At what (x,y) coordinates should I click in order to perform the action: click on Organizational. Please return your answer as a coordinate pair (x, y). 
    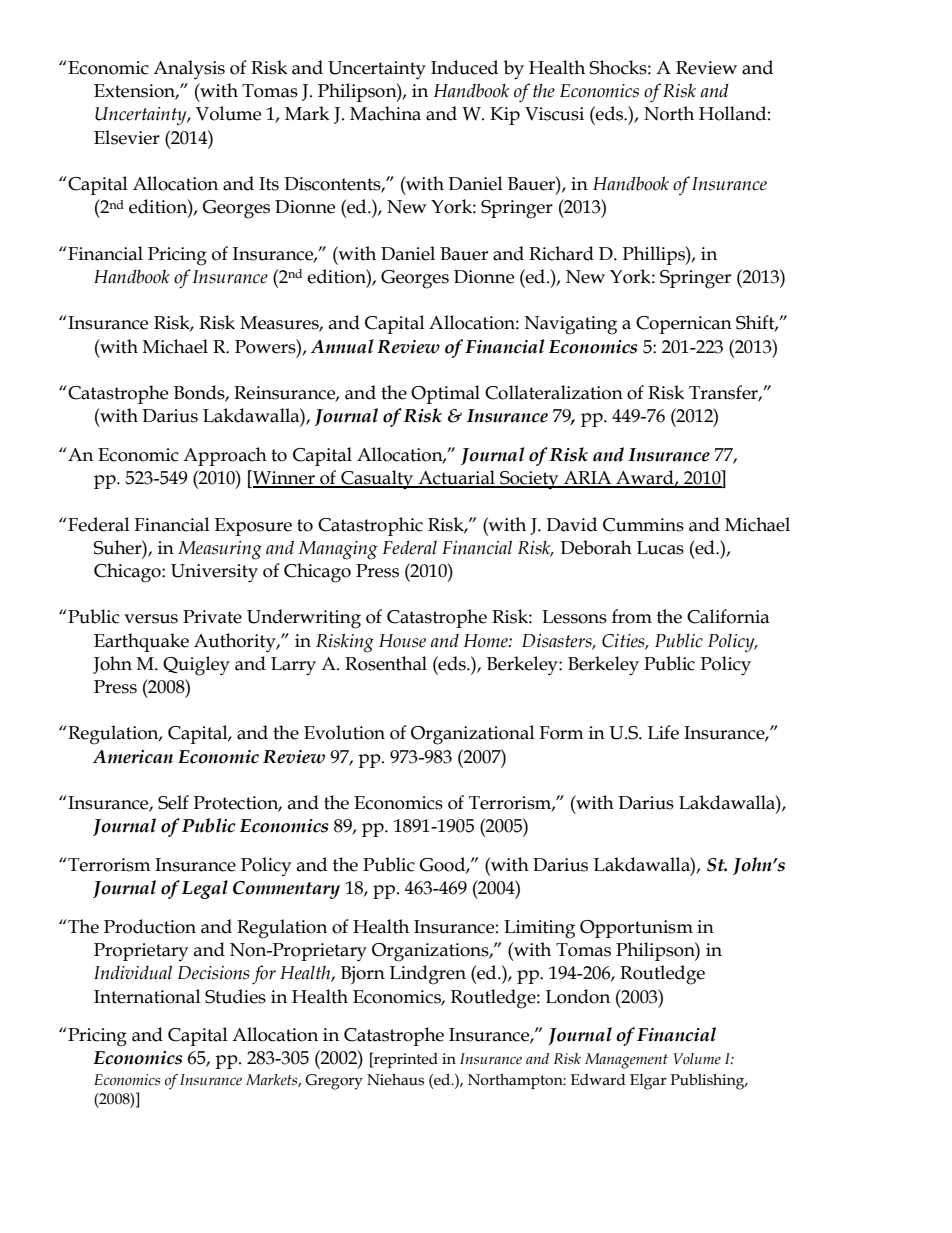
    Looking at the image, I should click on (473, 735).
